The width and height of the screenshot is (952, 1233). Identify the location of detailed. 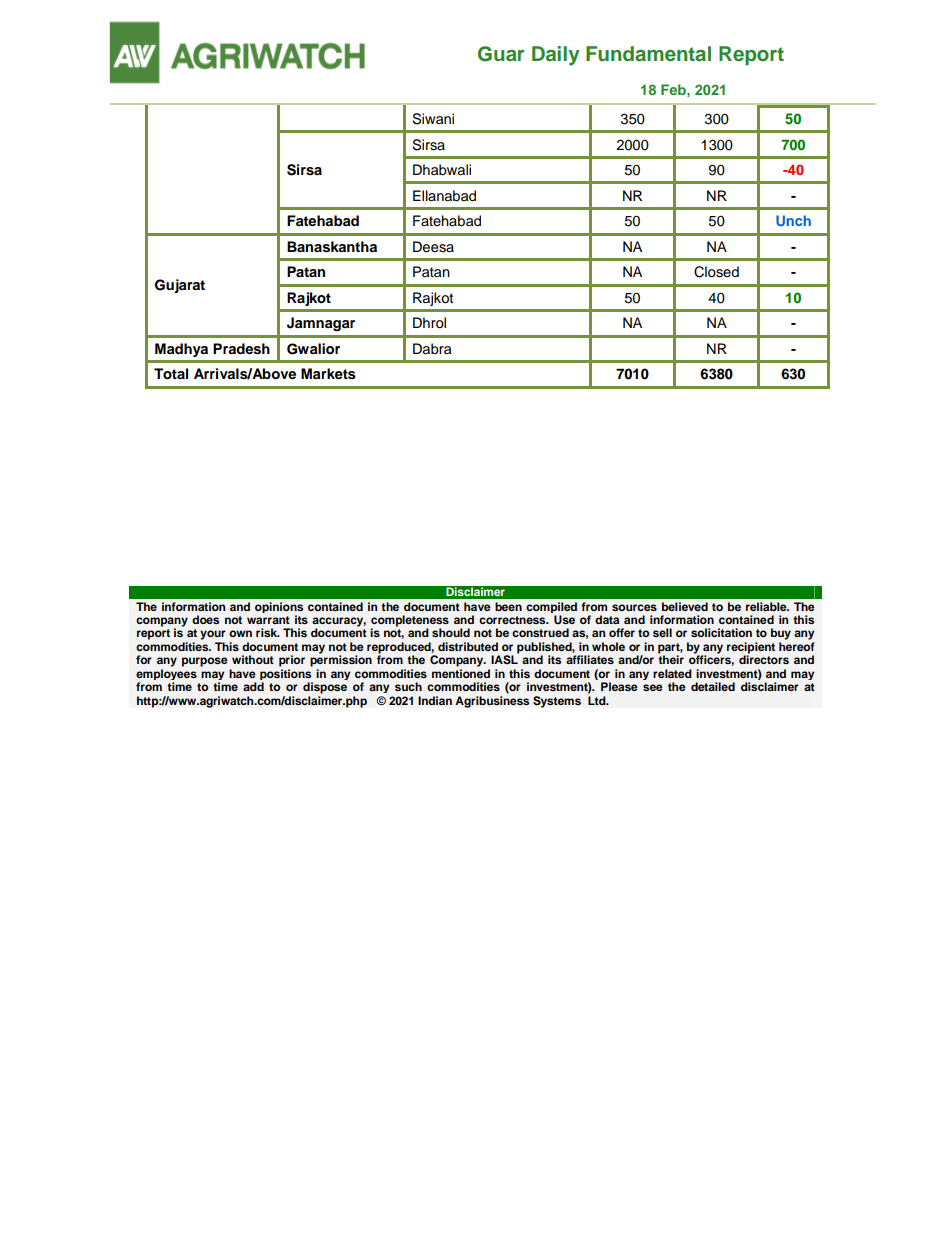
(713, 686).
